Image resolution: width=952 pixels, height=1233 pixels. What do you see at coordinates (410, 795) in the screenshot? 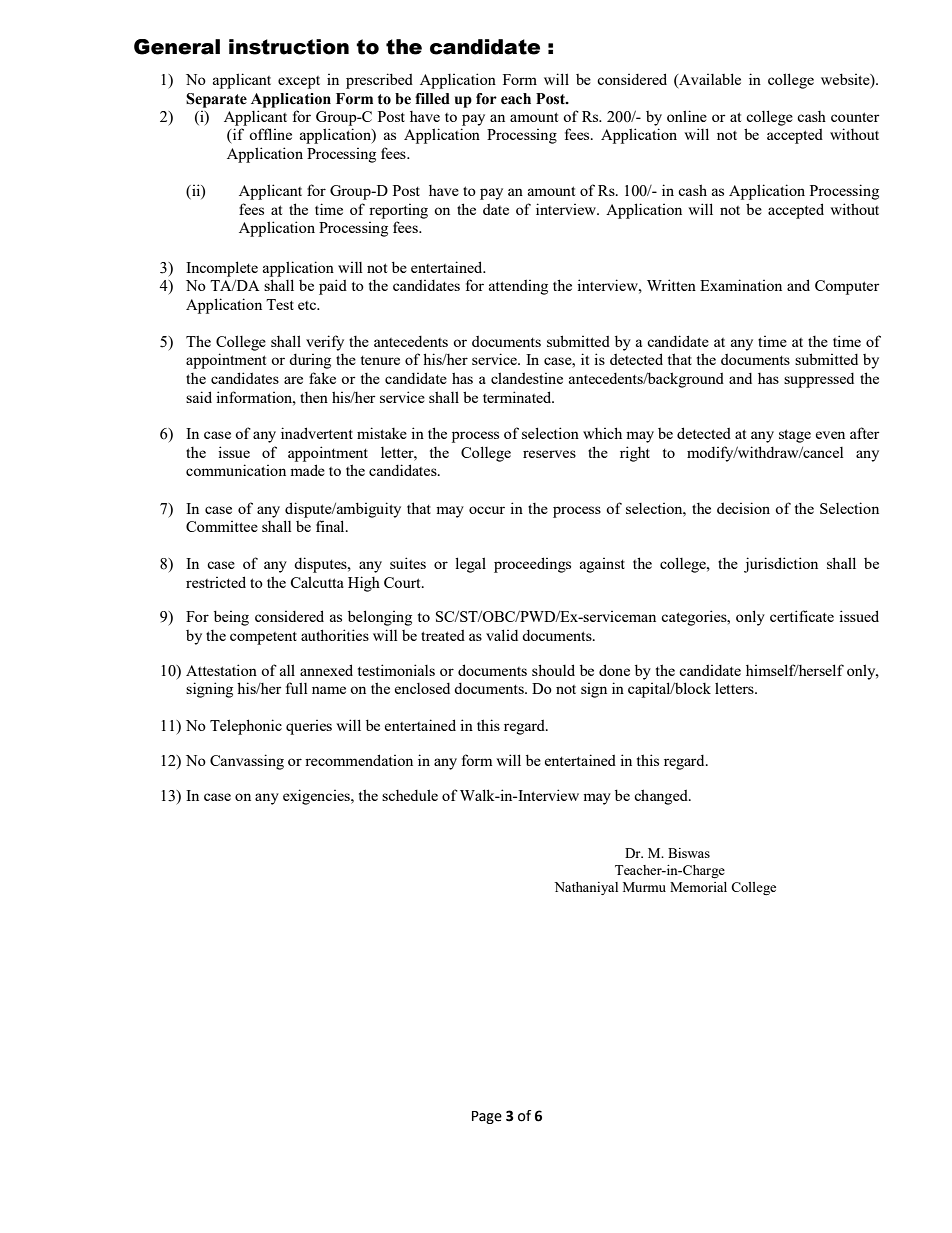
I see `schedule` at bounding box center [410, 795].
